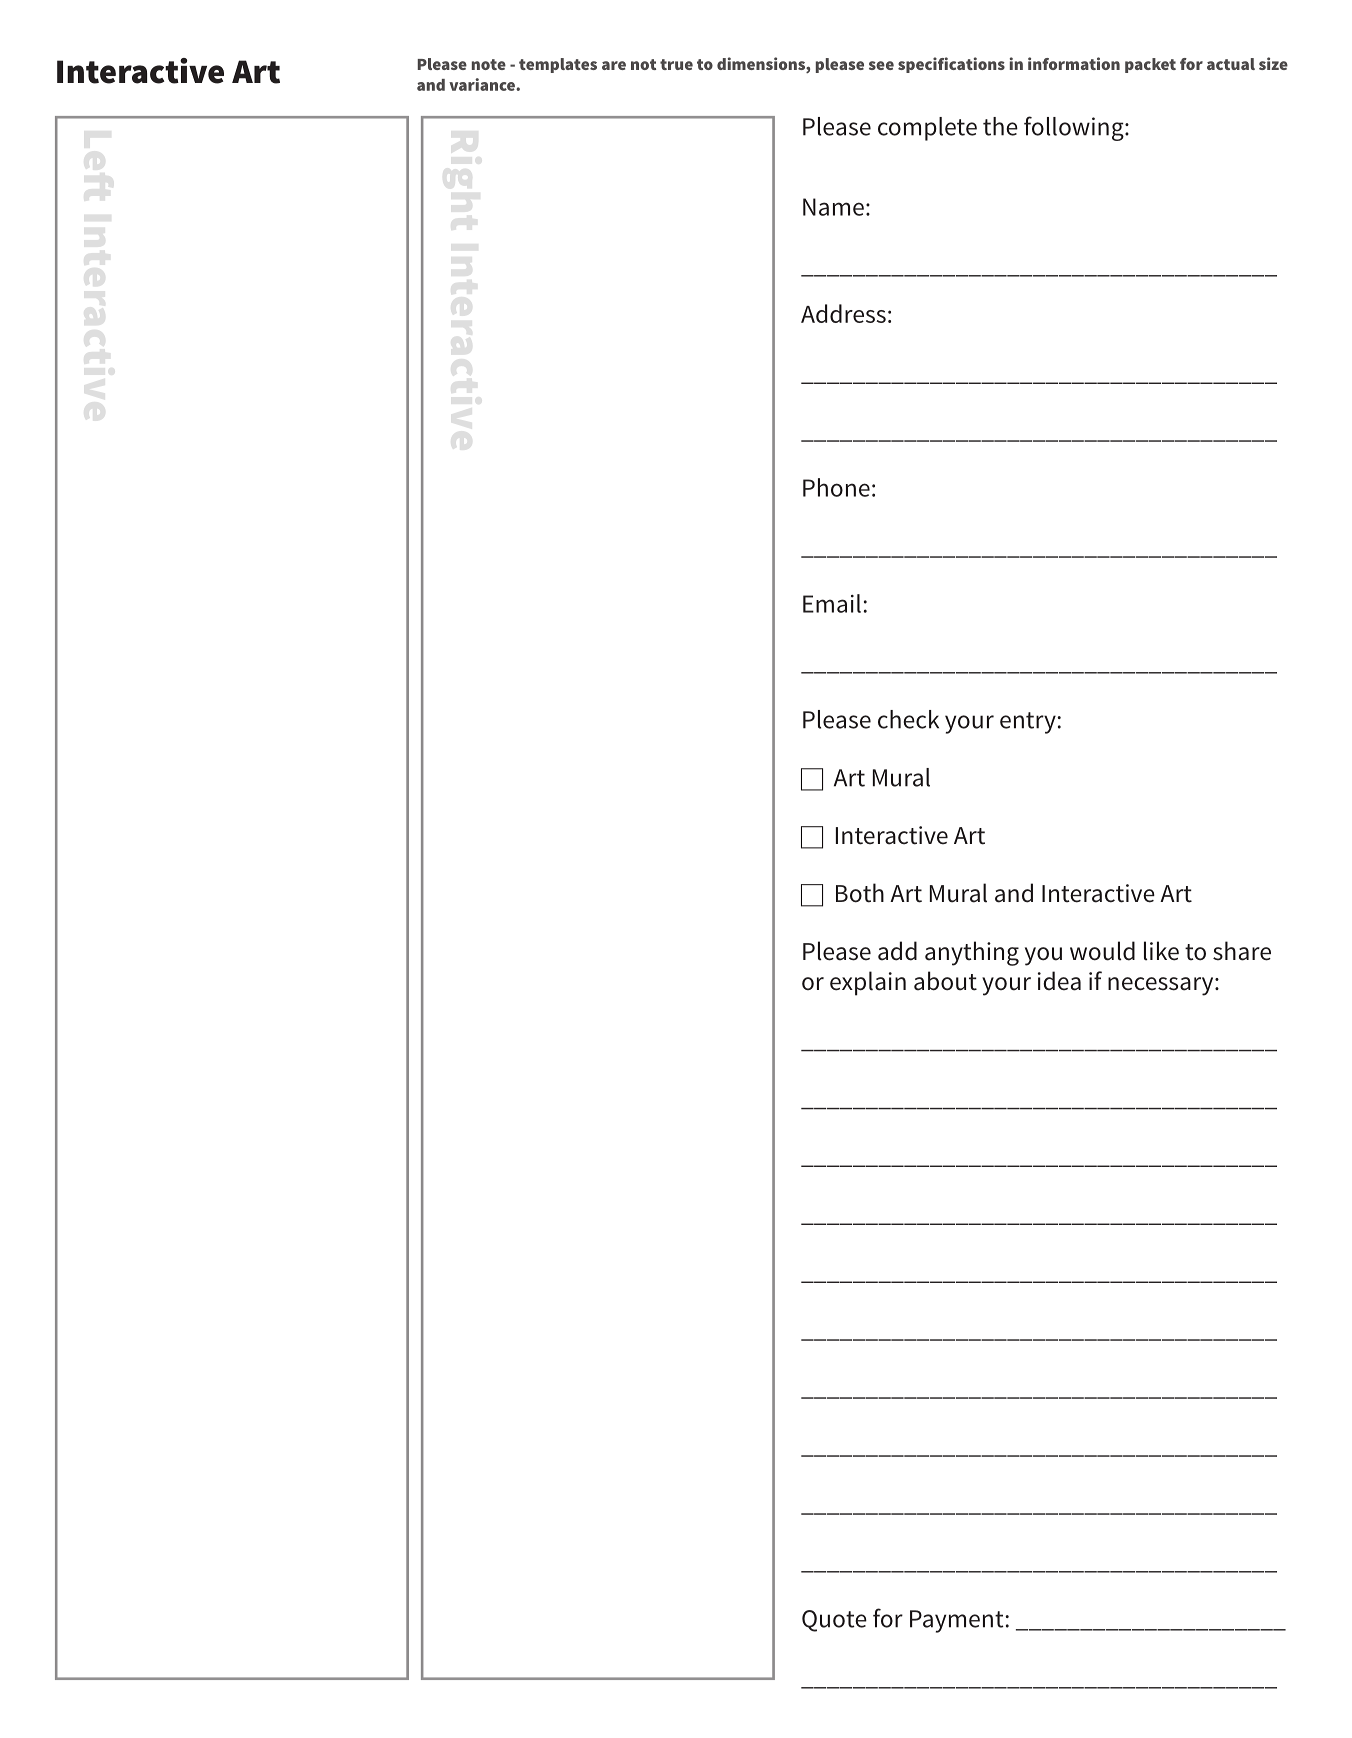  I want to click on necessary, so click(1162, 986).
